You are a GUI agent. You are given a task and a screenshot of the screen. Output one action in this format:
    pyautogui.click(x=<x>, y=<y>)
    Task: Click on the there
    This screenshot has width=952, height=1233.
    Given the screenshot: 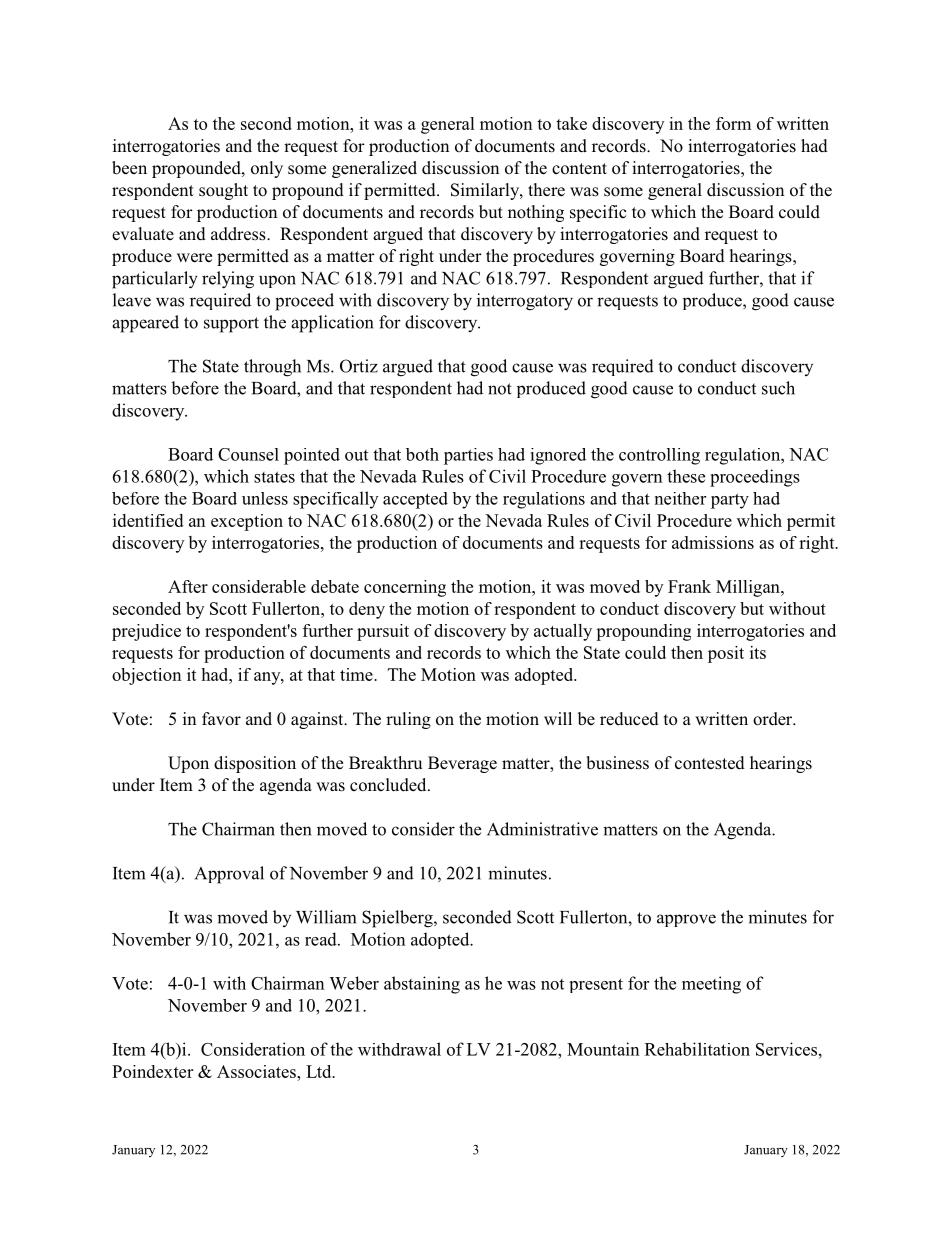 What is the action you would take?
    pyautogui.click(x=546, y=190)
